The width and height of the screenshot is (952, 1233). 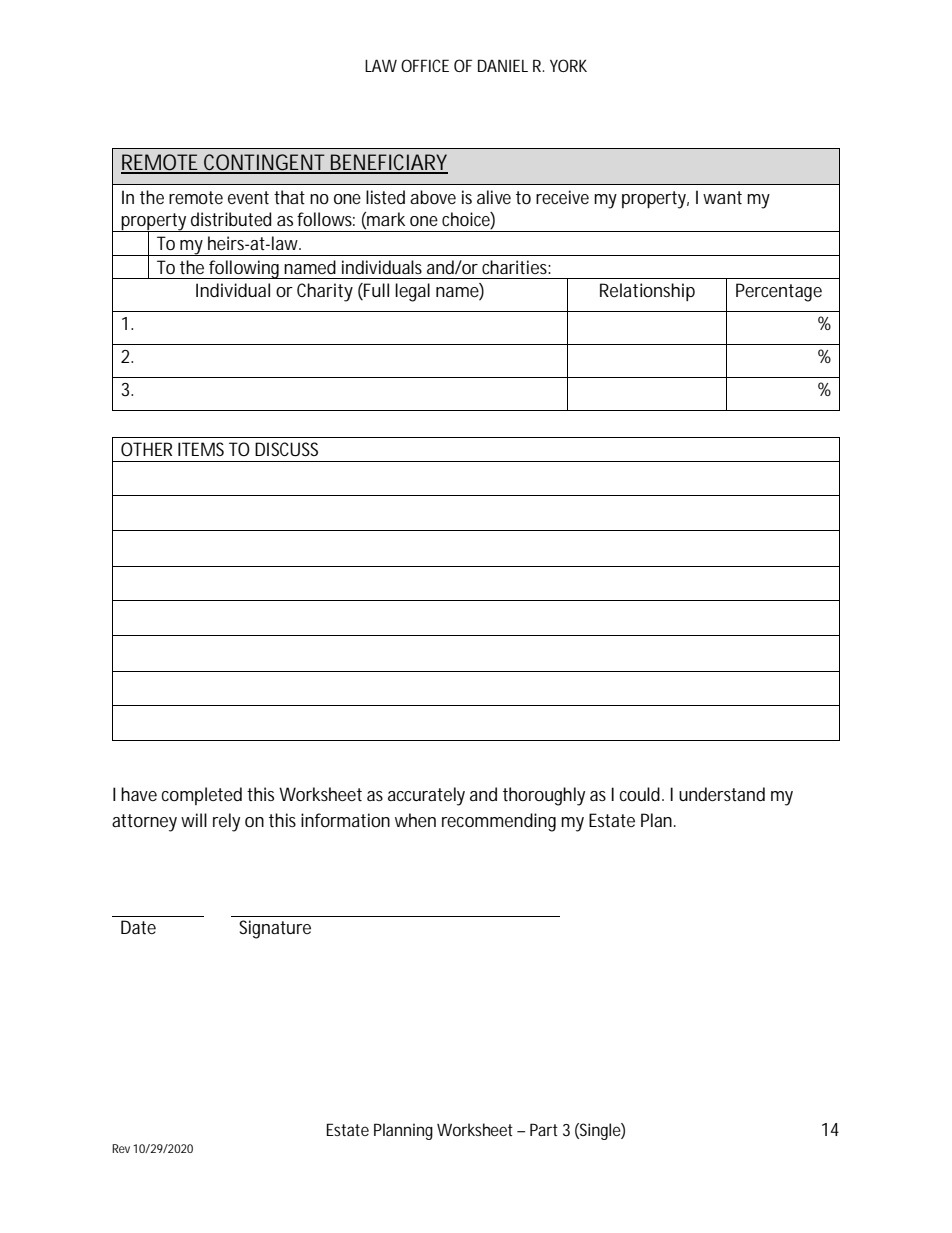 What do you see at coordinates (121, 1148) in the screenshot?
I see `Rev` at bounding box center [121, 1148].
